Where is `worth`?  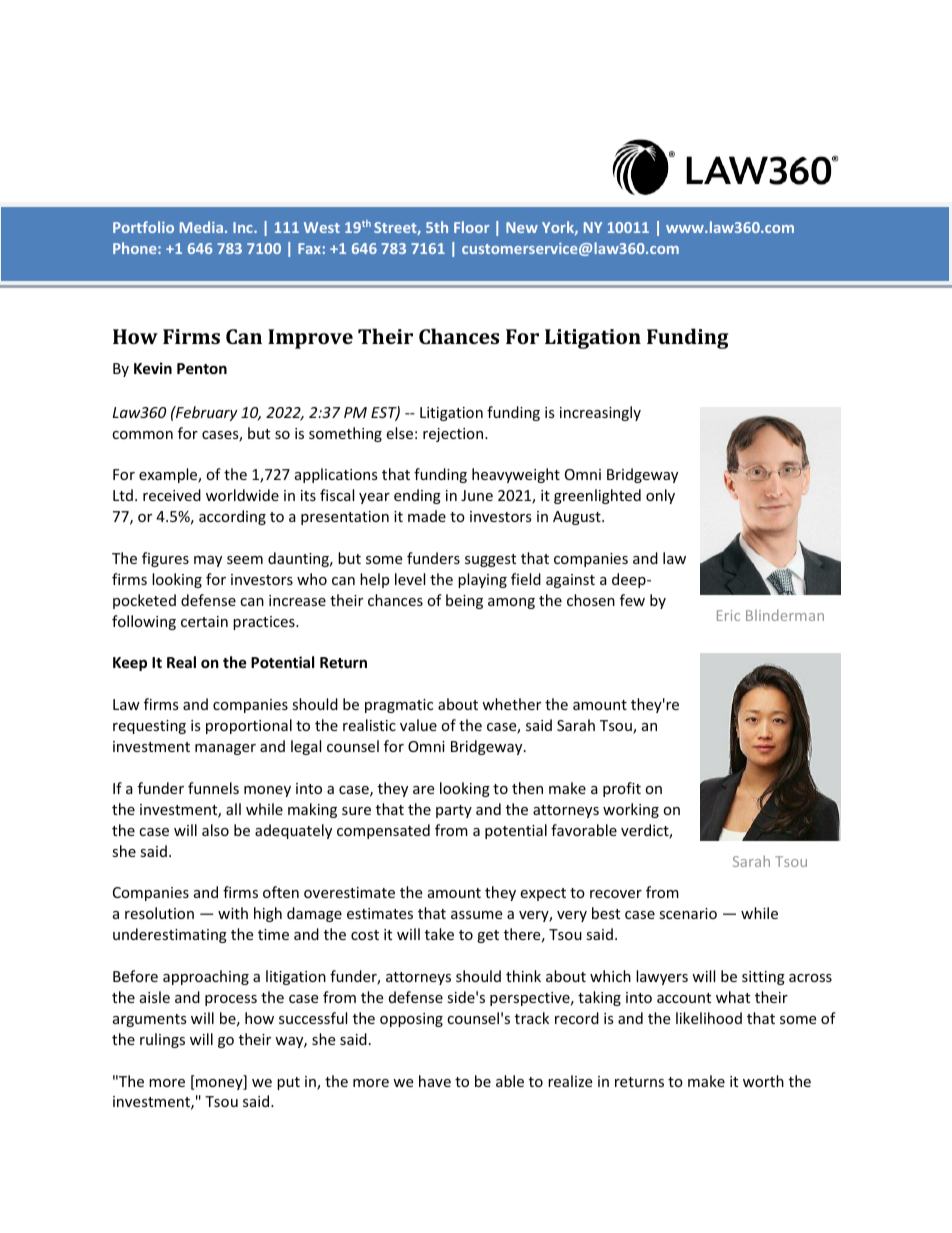 worth is located at coordinates (763, 1081).
